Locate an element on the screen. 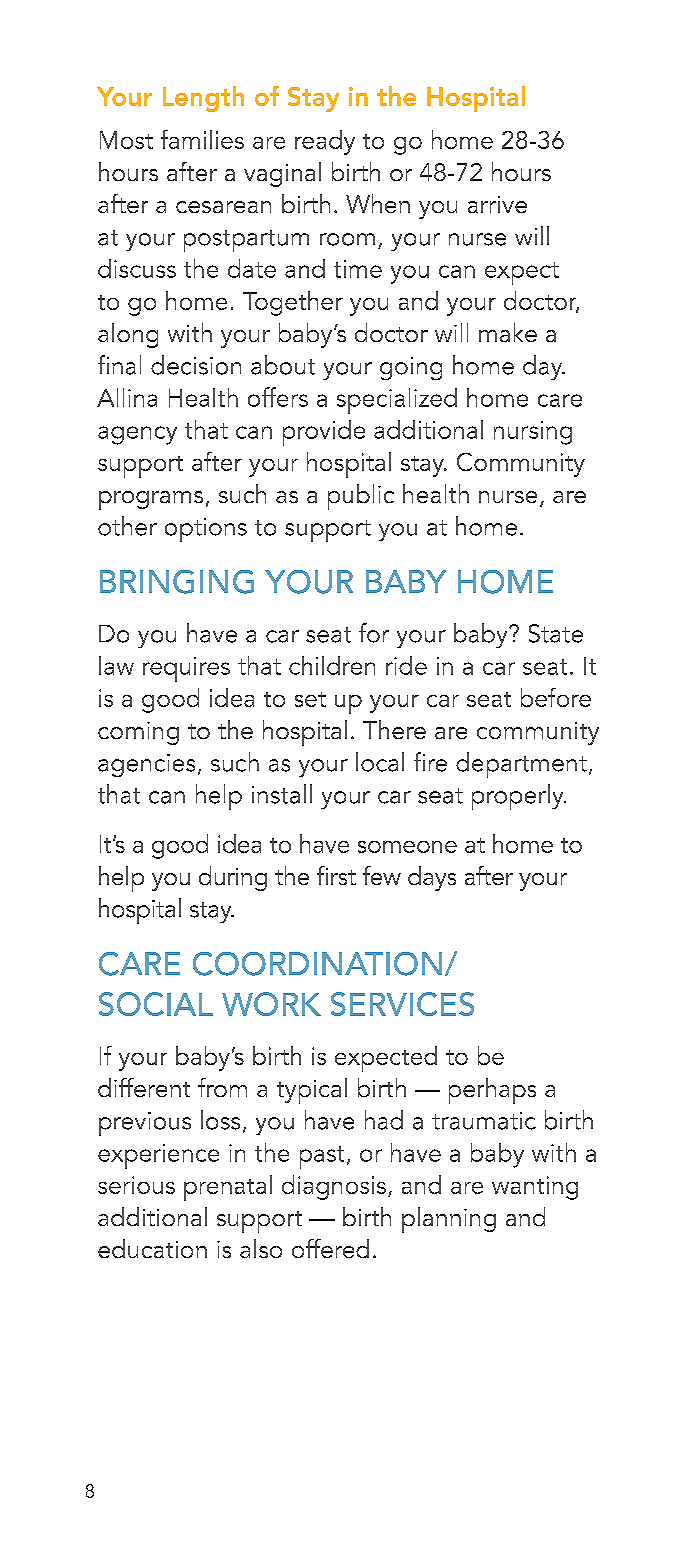  programs is located at coordinates (151, 500).
